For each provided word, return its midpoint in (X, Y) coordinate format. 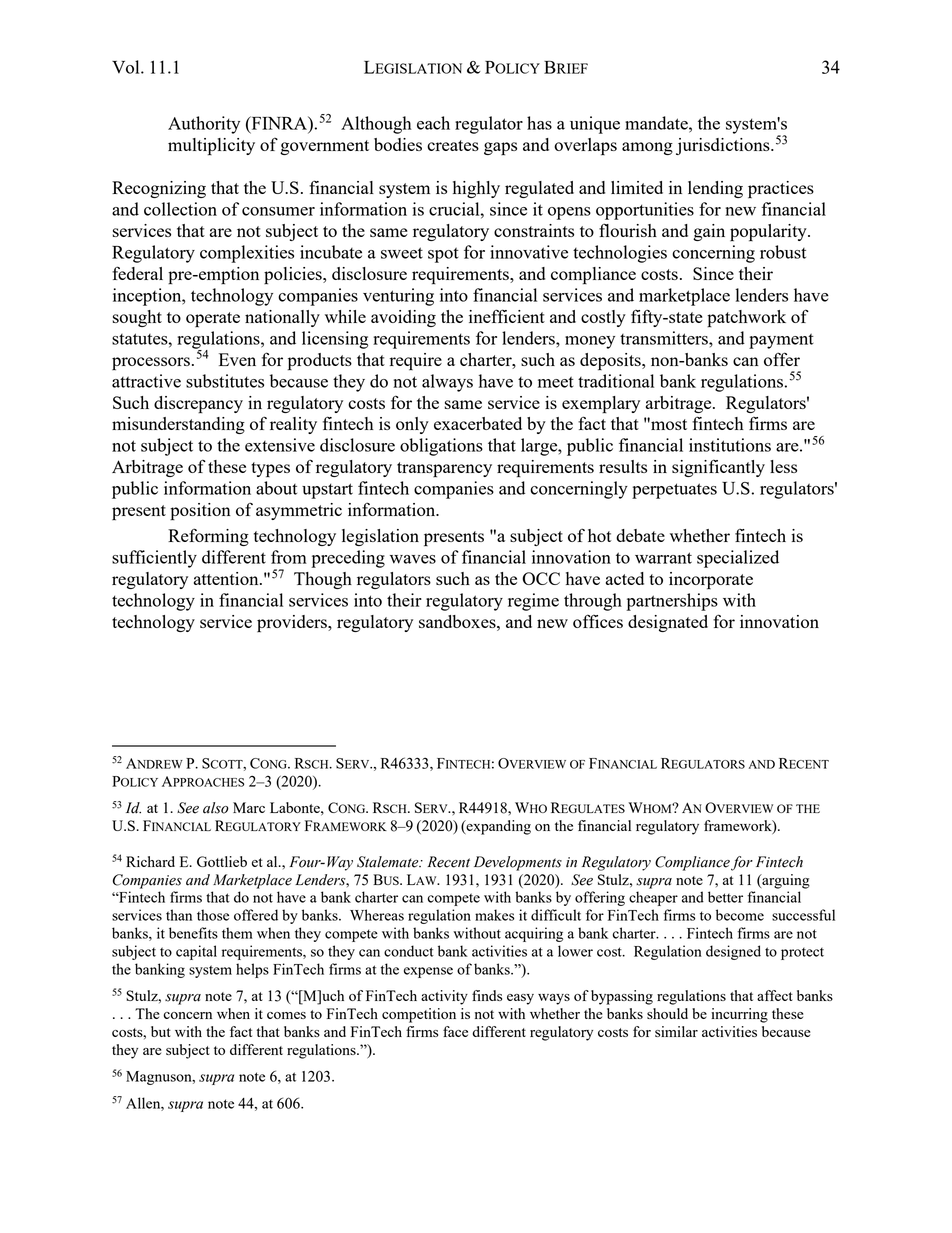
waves (413, 559)
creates (453, 145)
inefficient (507, 316)
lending (715, 189)
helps (252, 970)
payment (781, 341)
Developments (518, 863)
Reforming (208, 537)
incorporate (711, 581)
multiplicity (211, 147)
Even (237, 359)
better (725, 897)
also (216, 808)
